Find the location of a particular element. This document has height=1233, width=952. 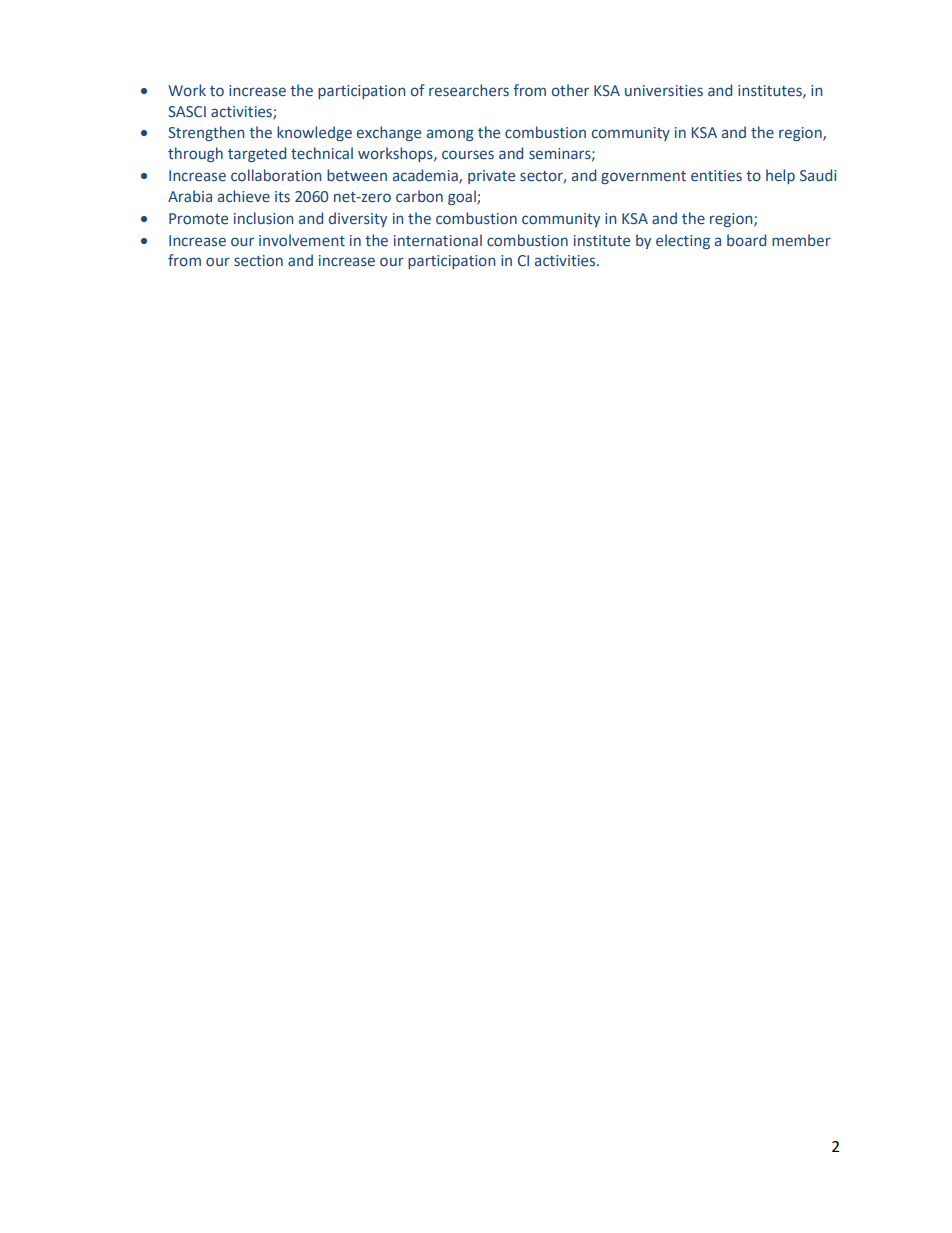

other is located at coordinates (570, 90).
